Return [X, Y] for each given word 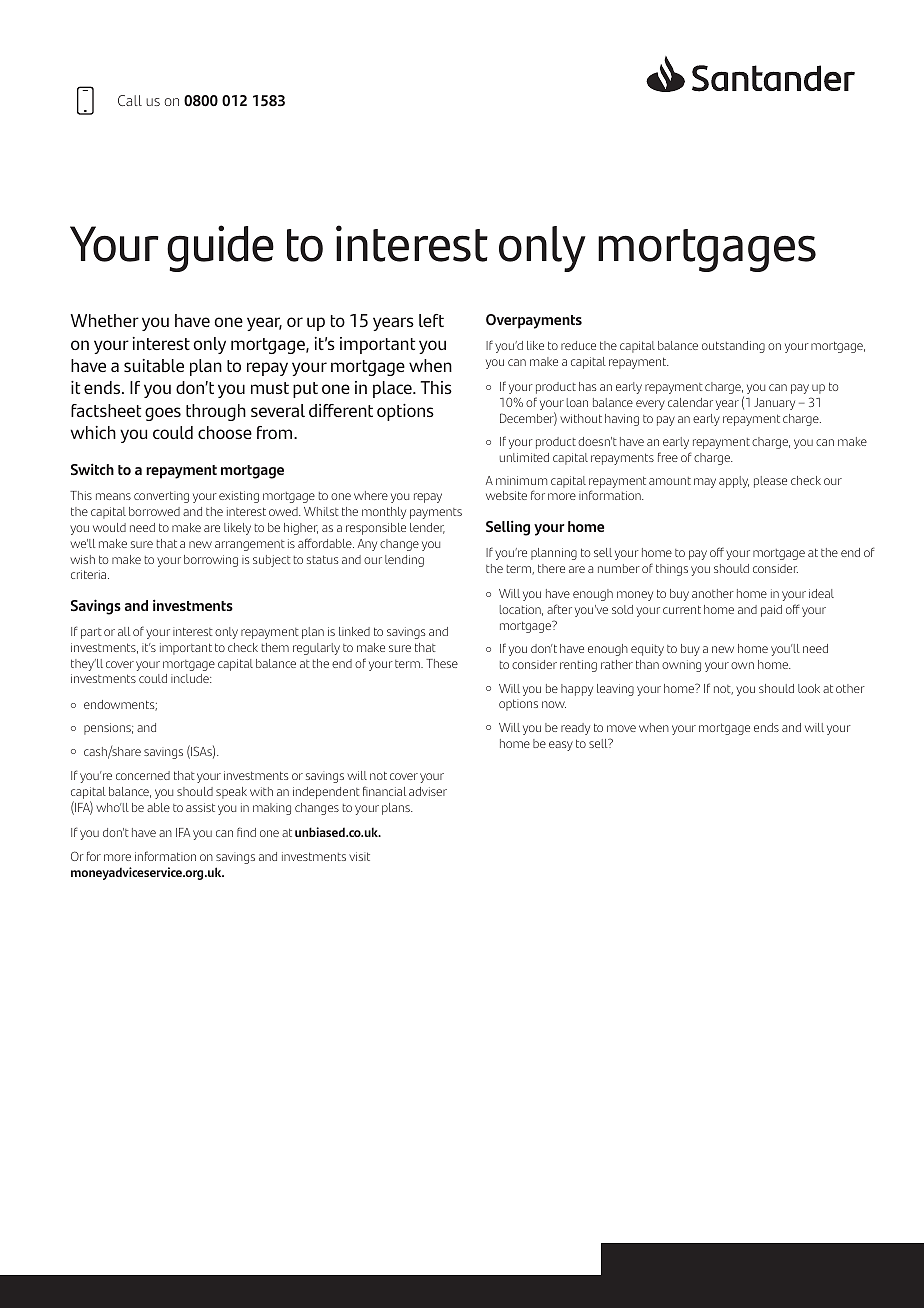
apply [734, 482]
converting [161, 497]
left [431, 320]
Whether [105, 320]
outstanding [733, 347]
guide [220, 248]
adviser [428, 791]
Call [130, 100]
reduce [578, 345]
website [506, 495]
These [442, 663]
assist [200, 807]
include [191, 678]
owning [681, 666]
